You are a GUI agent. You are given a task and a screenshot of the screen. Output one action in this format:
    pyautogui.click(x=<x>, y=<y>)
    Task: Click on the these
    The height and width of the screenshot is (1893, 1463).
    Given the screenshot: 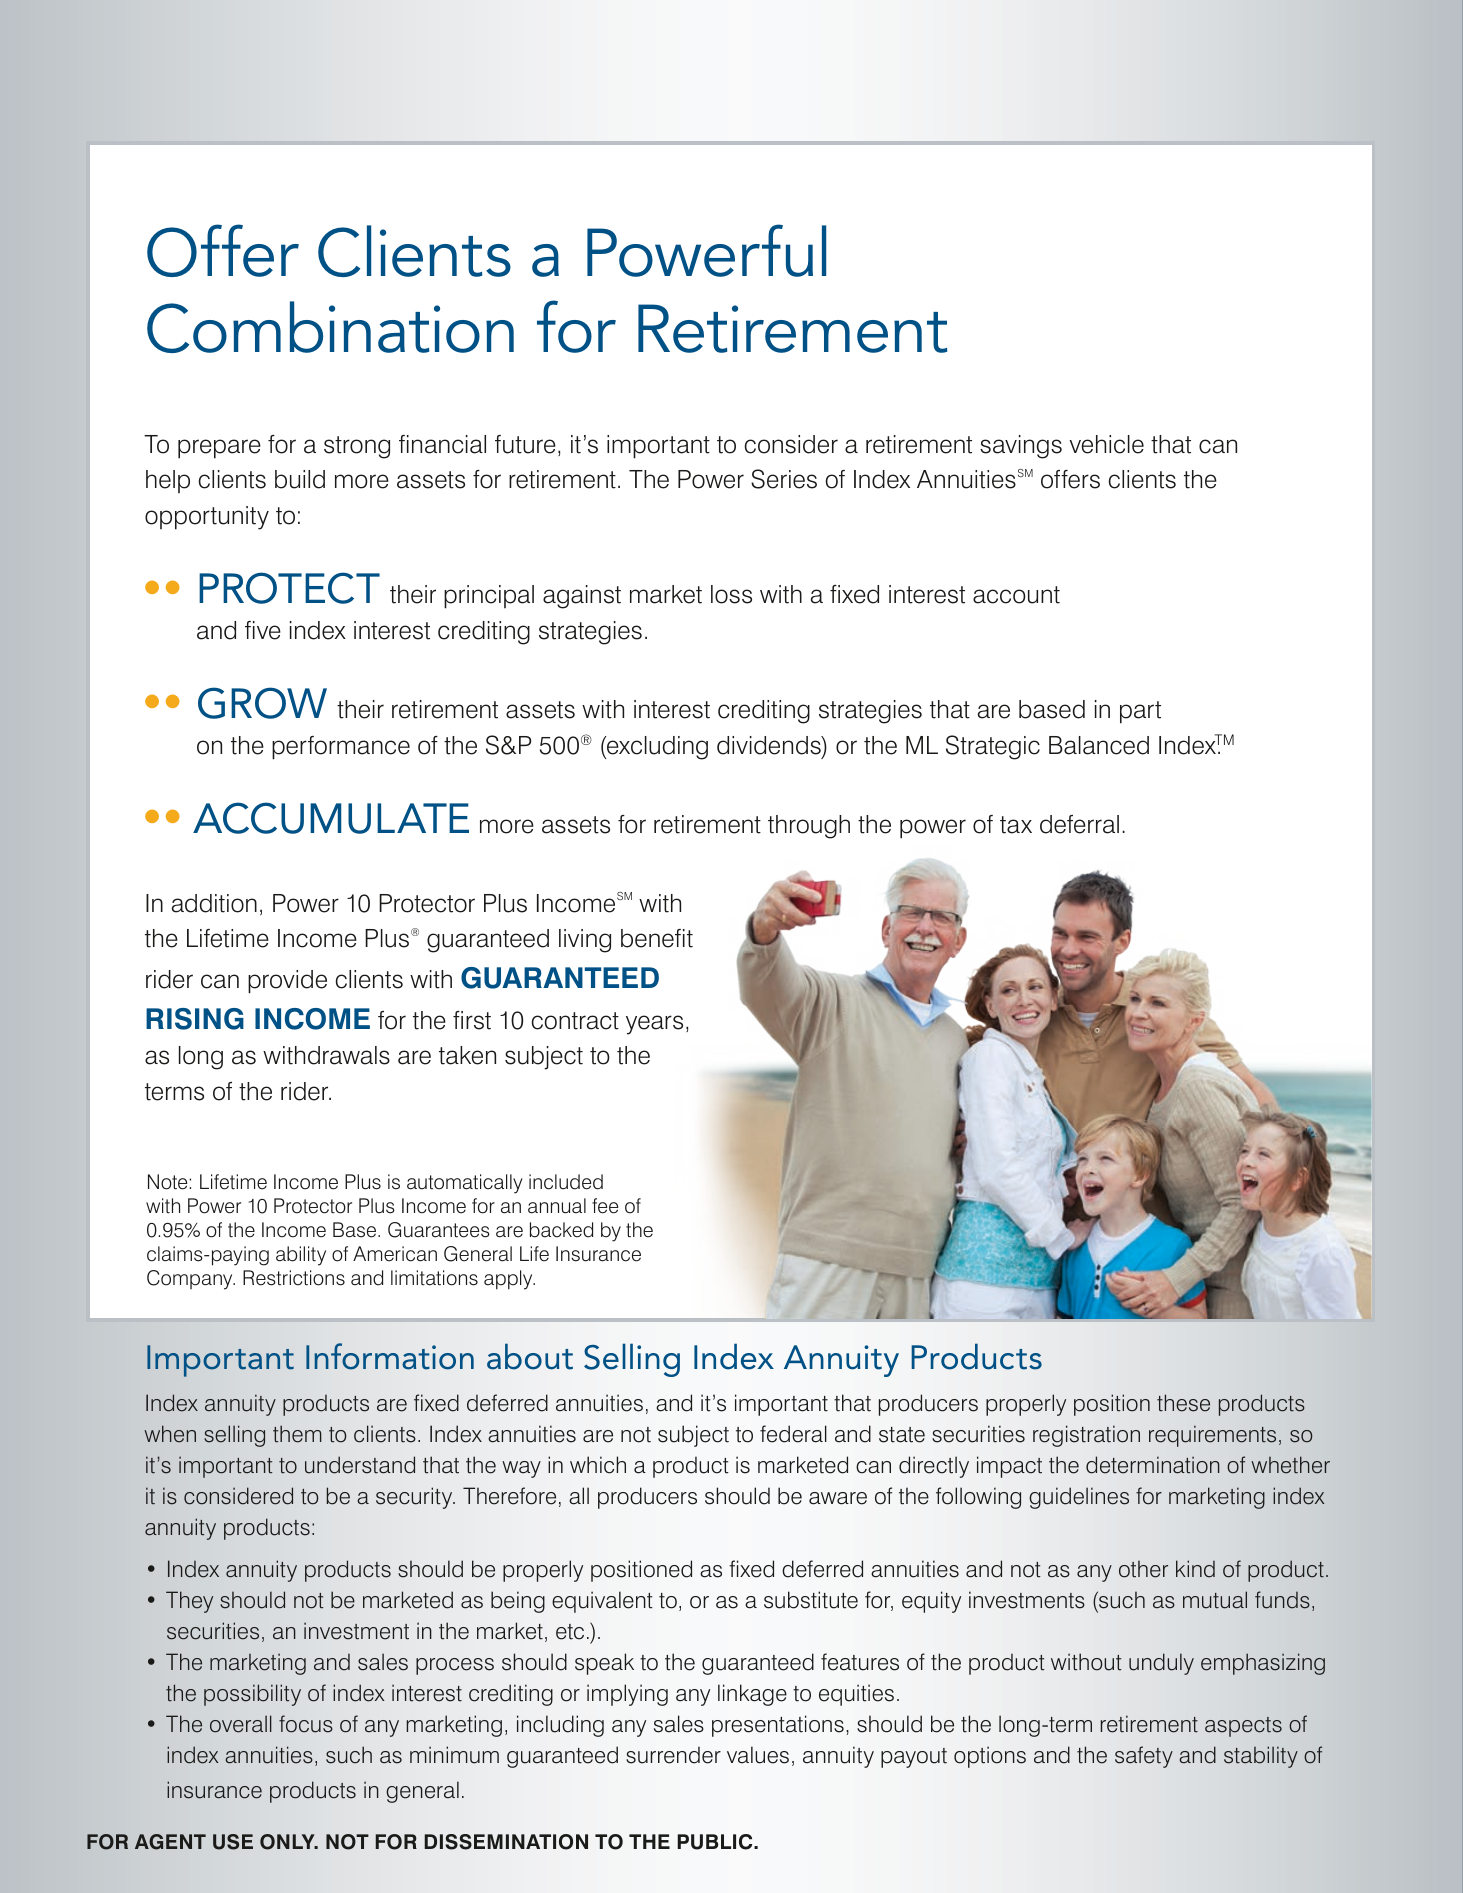 What is the action you would take?
    pyautogui.click(x=1183, y=1403)
